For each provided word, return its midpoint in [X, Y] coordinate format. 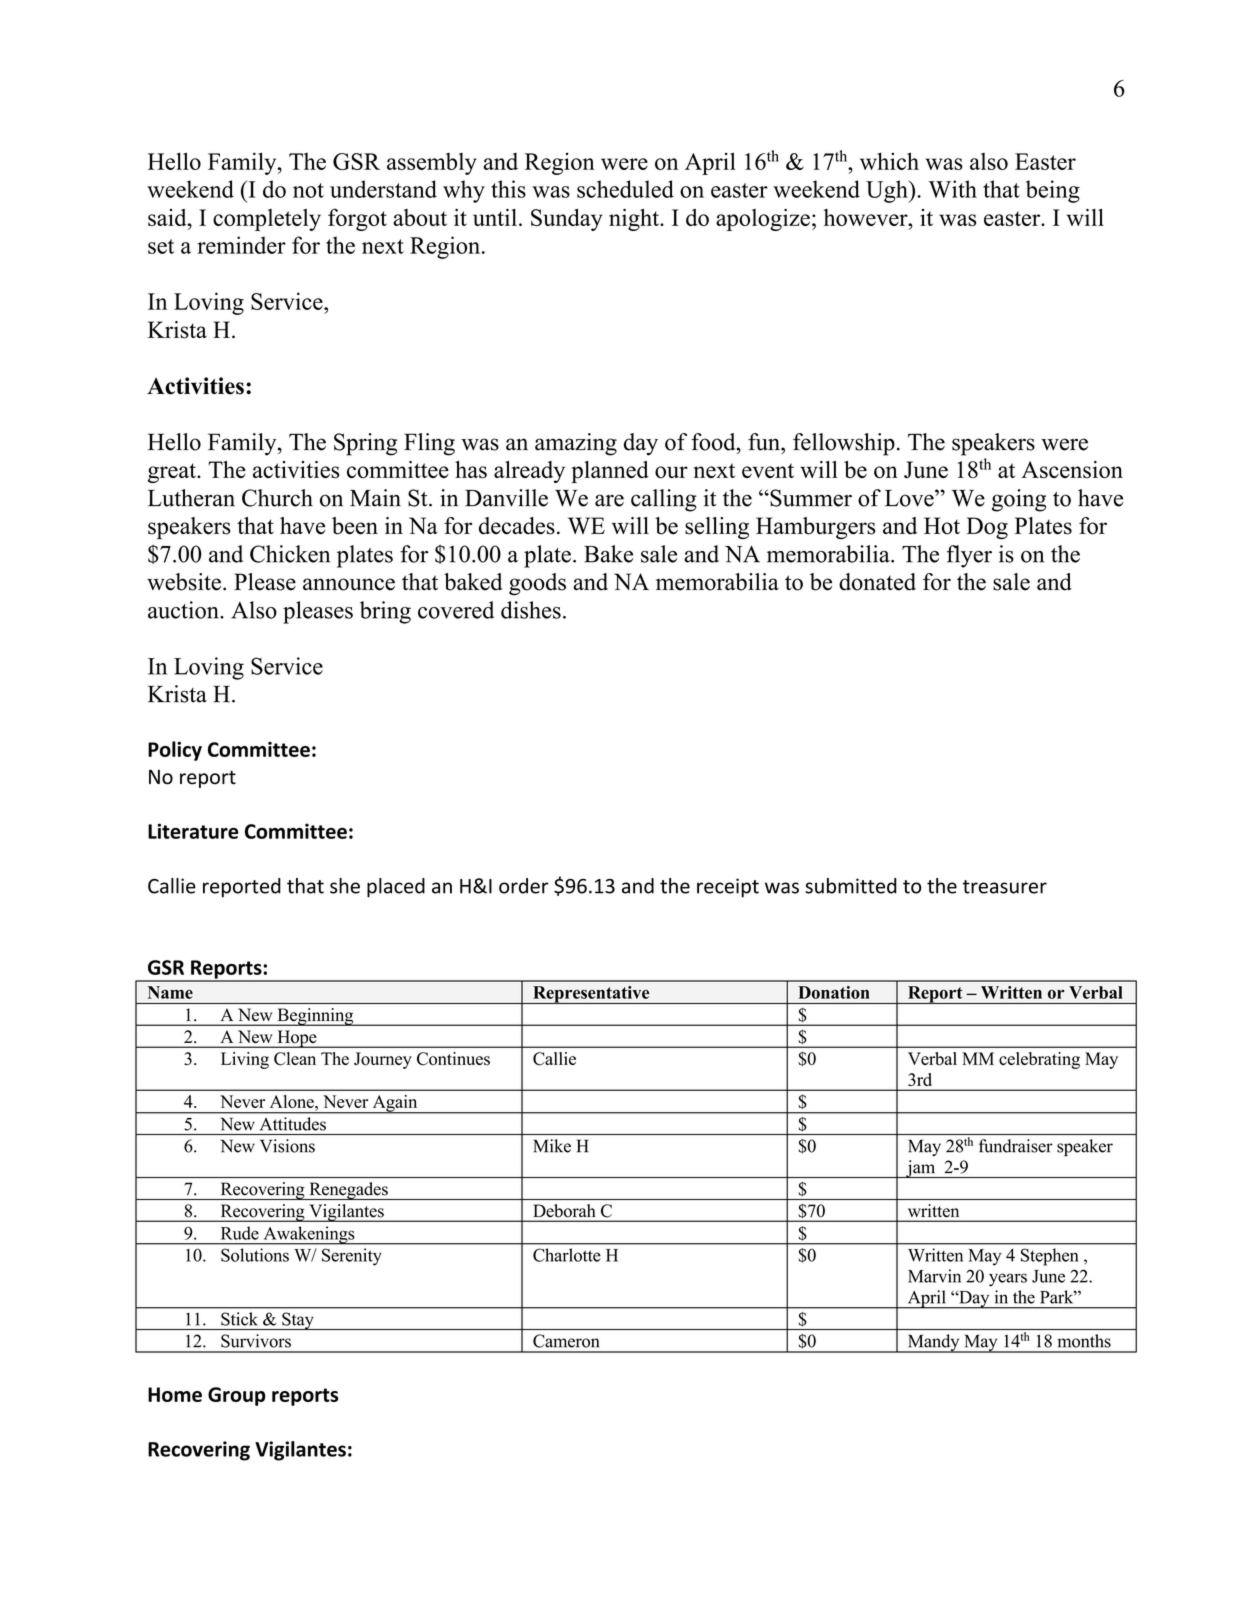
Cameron [566, 1341]
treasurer [1005, 887]
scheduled [625, 189]
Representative [591, 995]
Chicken [290, 554]
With [952, 189]
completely [267, 220]
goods [537, 584]
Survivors [256, 1341]
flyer [969, 556]
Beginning [315, 1017]
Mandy [933, 1343]
